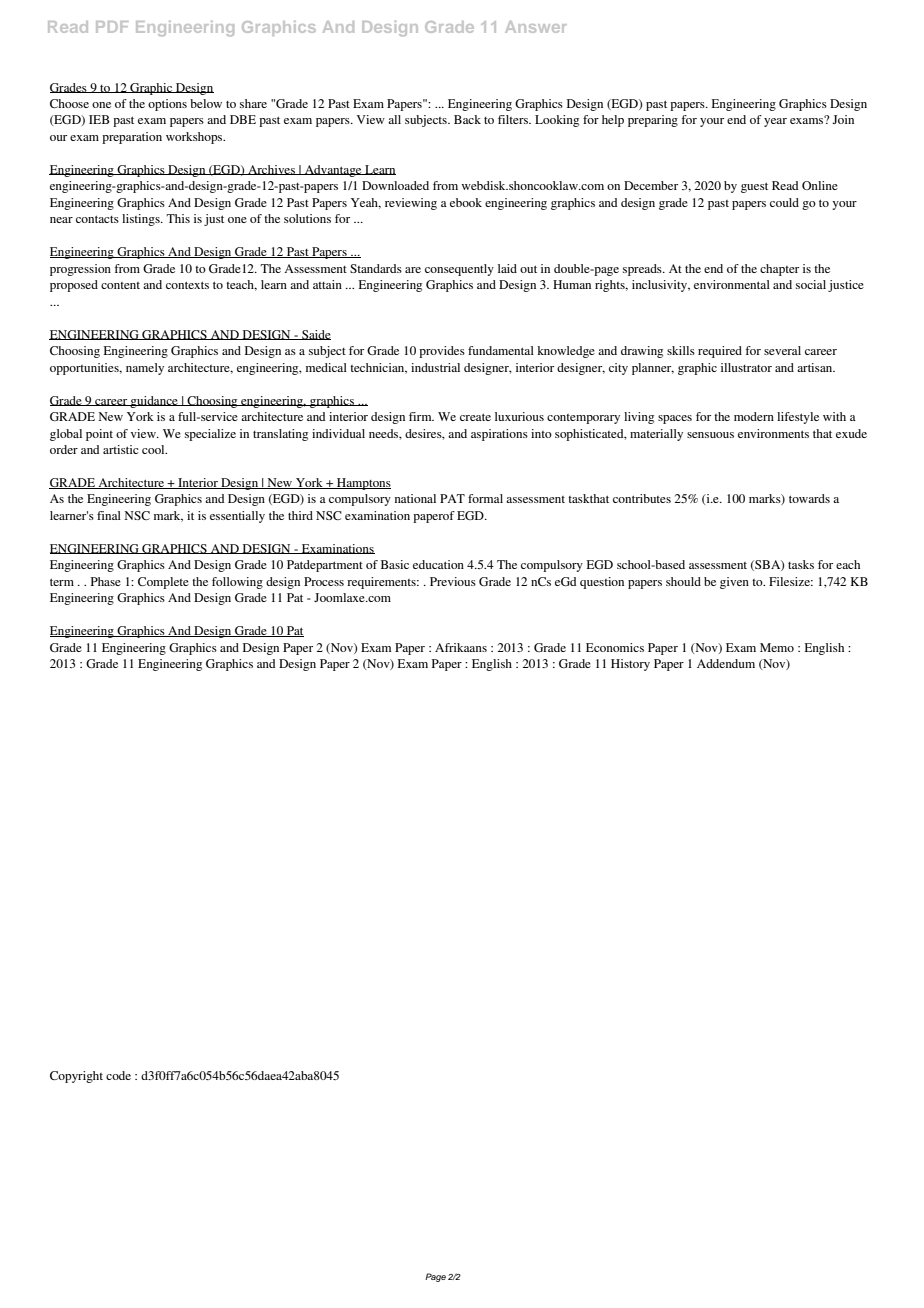 The height and width of the screenshot is (1308, 924). I want to click on code, so click(118, 1075).
